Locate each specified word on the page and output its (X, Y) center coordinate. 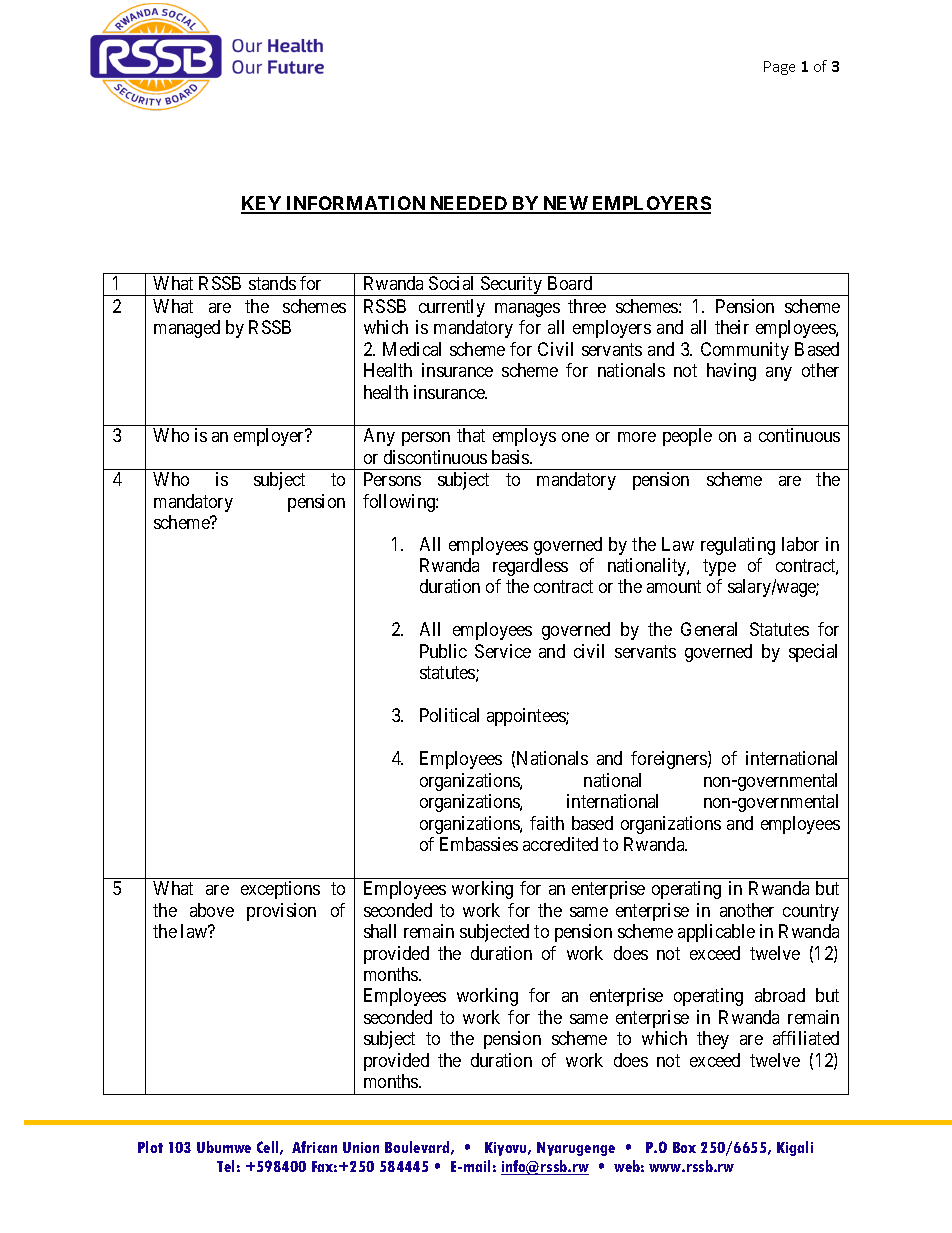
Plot (150, 1147)
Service (503, 651)
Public (443, 651)
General (709, 629)
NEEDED (469, 204)
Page (779, 68)
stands (272, 283)
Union (361, 1147)
